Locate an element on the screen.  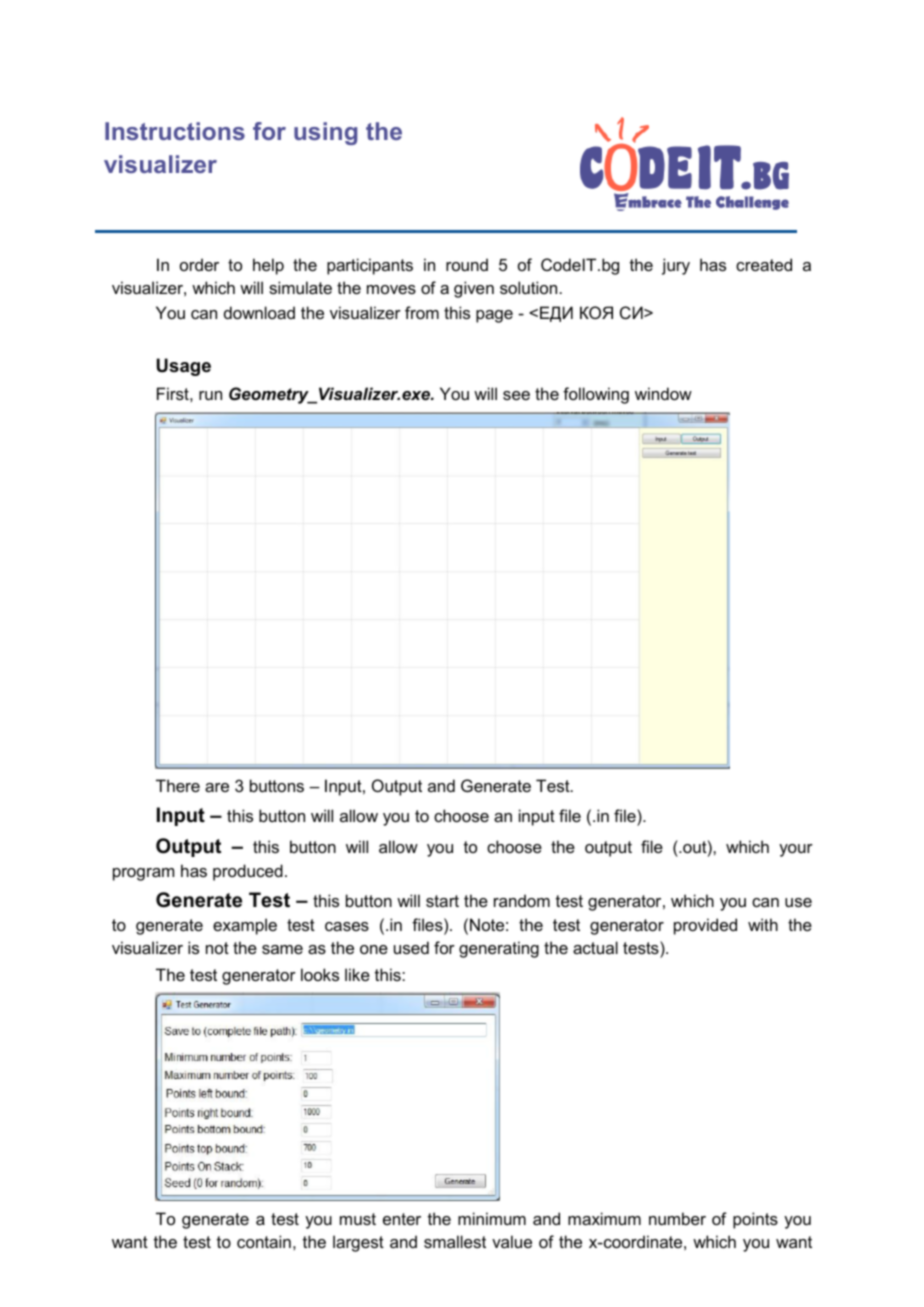
generating is located at coordinates (499, 949).
